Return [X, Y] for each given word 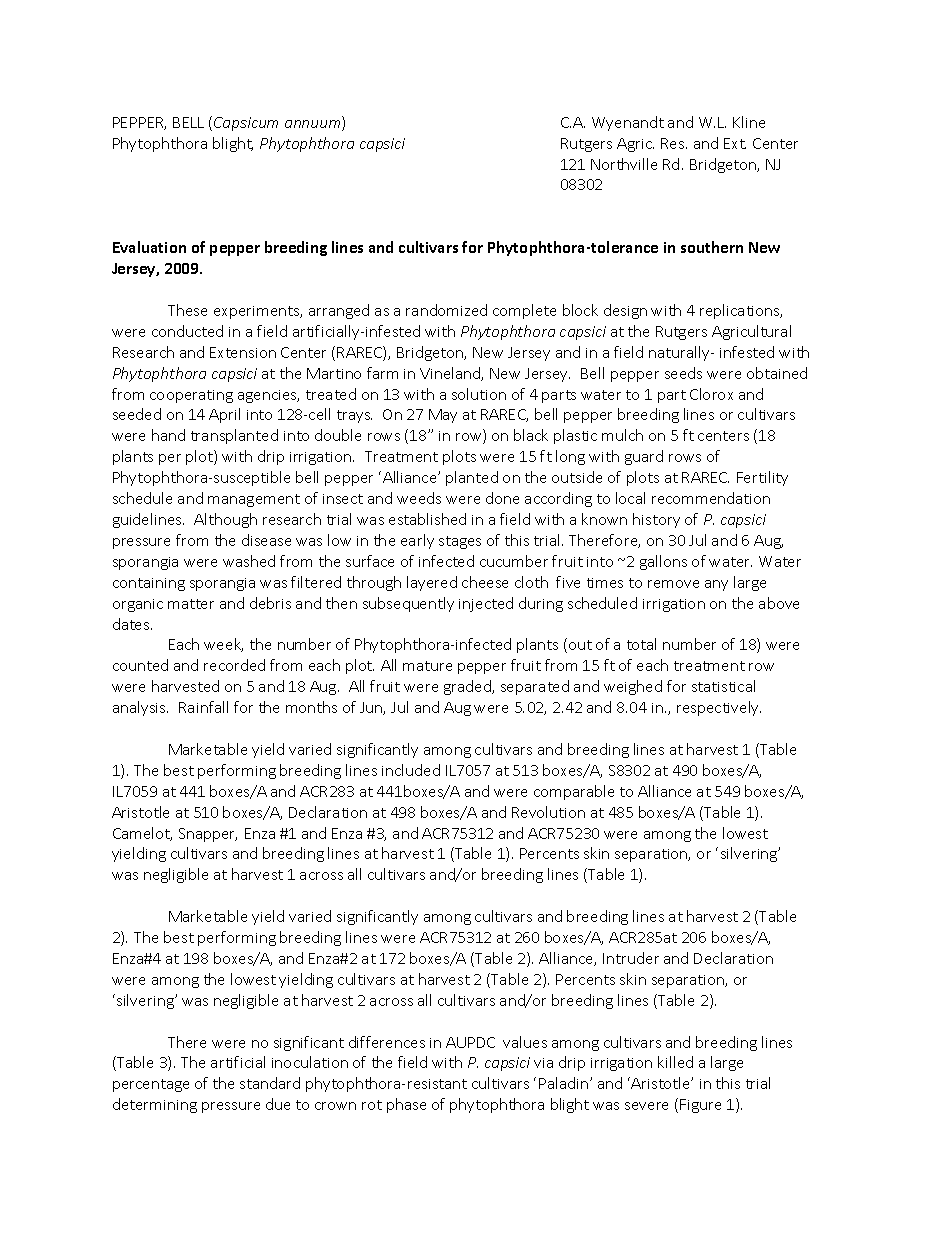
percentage [151, 1085]
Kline [749, 122]
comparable [574, 792]
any [716, 585]
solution [479, 394]
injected [486, 604]
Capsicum [246, 124]
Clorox [711, 394]
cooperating [191, 396]
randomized [446, 310]
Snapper [208, 835]
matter [191, 604]
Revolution [548, 812]
